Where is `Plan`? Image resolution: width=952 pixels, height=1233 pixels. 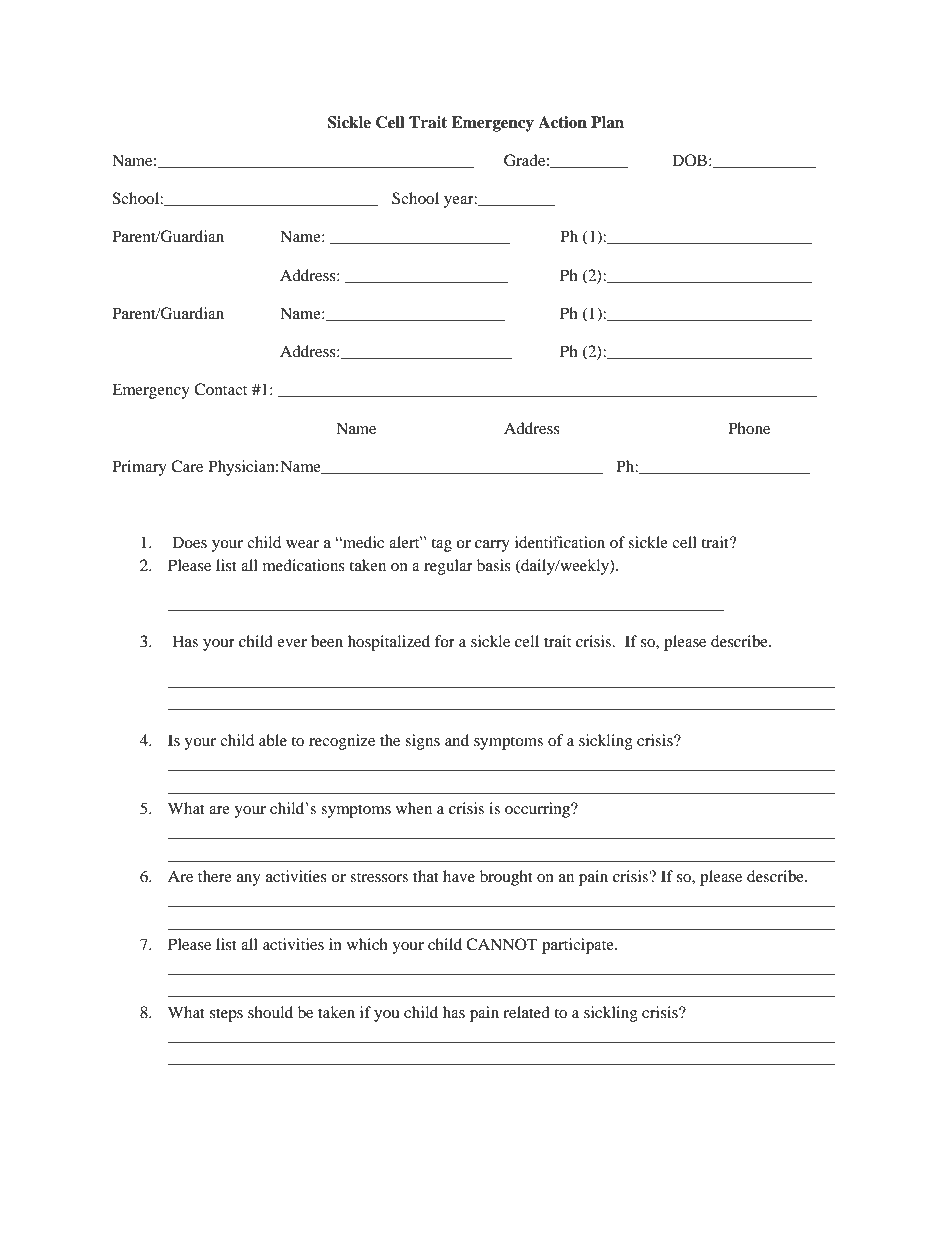
Plan is located at coordinates (607, 122).
